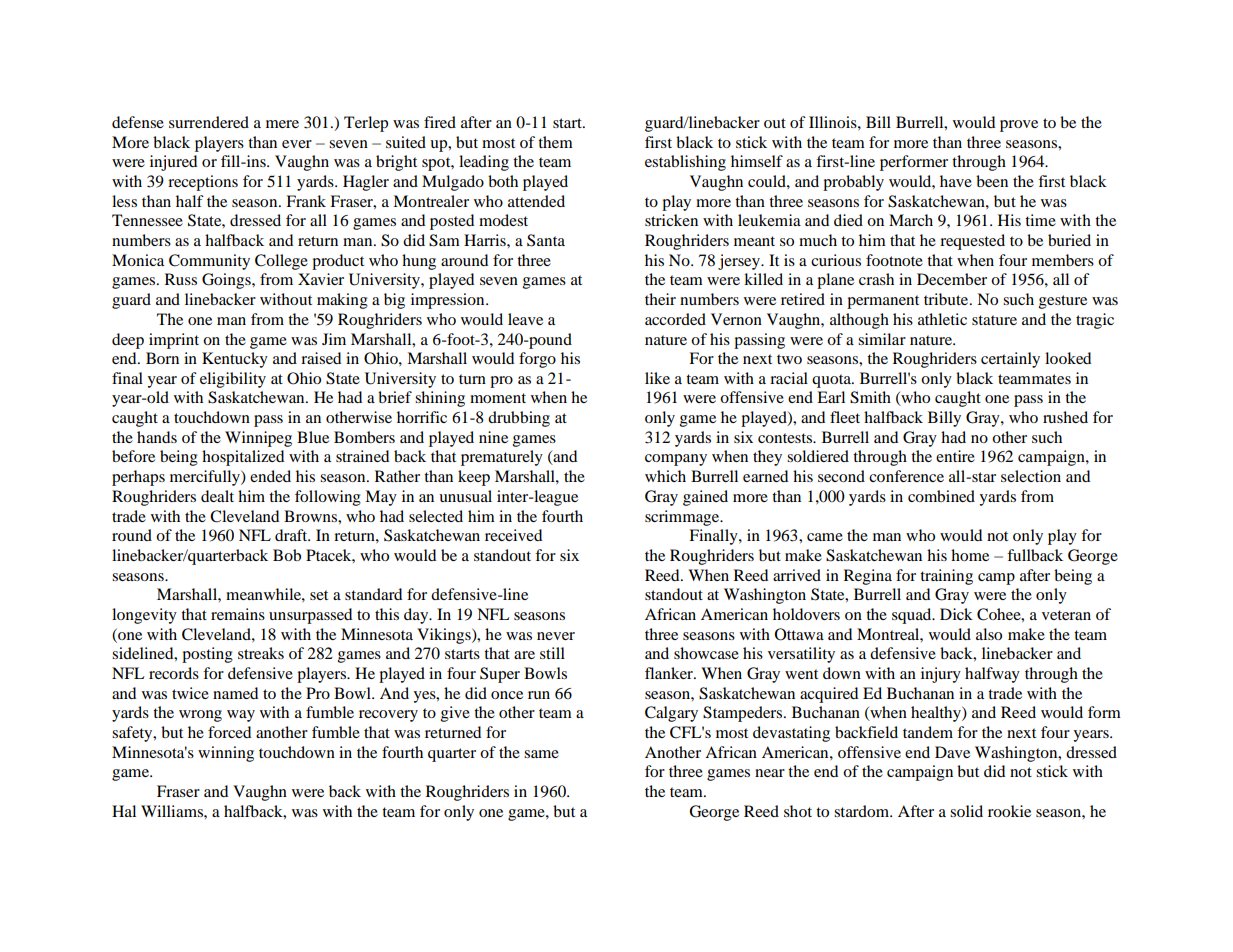  I want to click on same, so click(541, 754).
